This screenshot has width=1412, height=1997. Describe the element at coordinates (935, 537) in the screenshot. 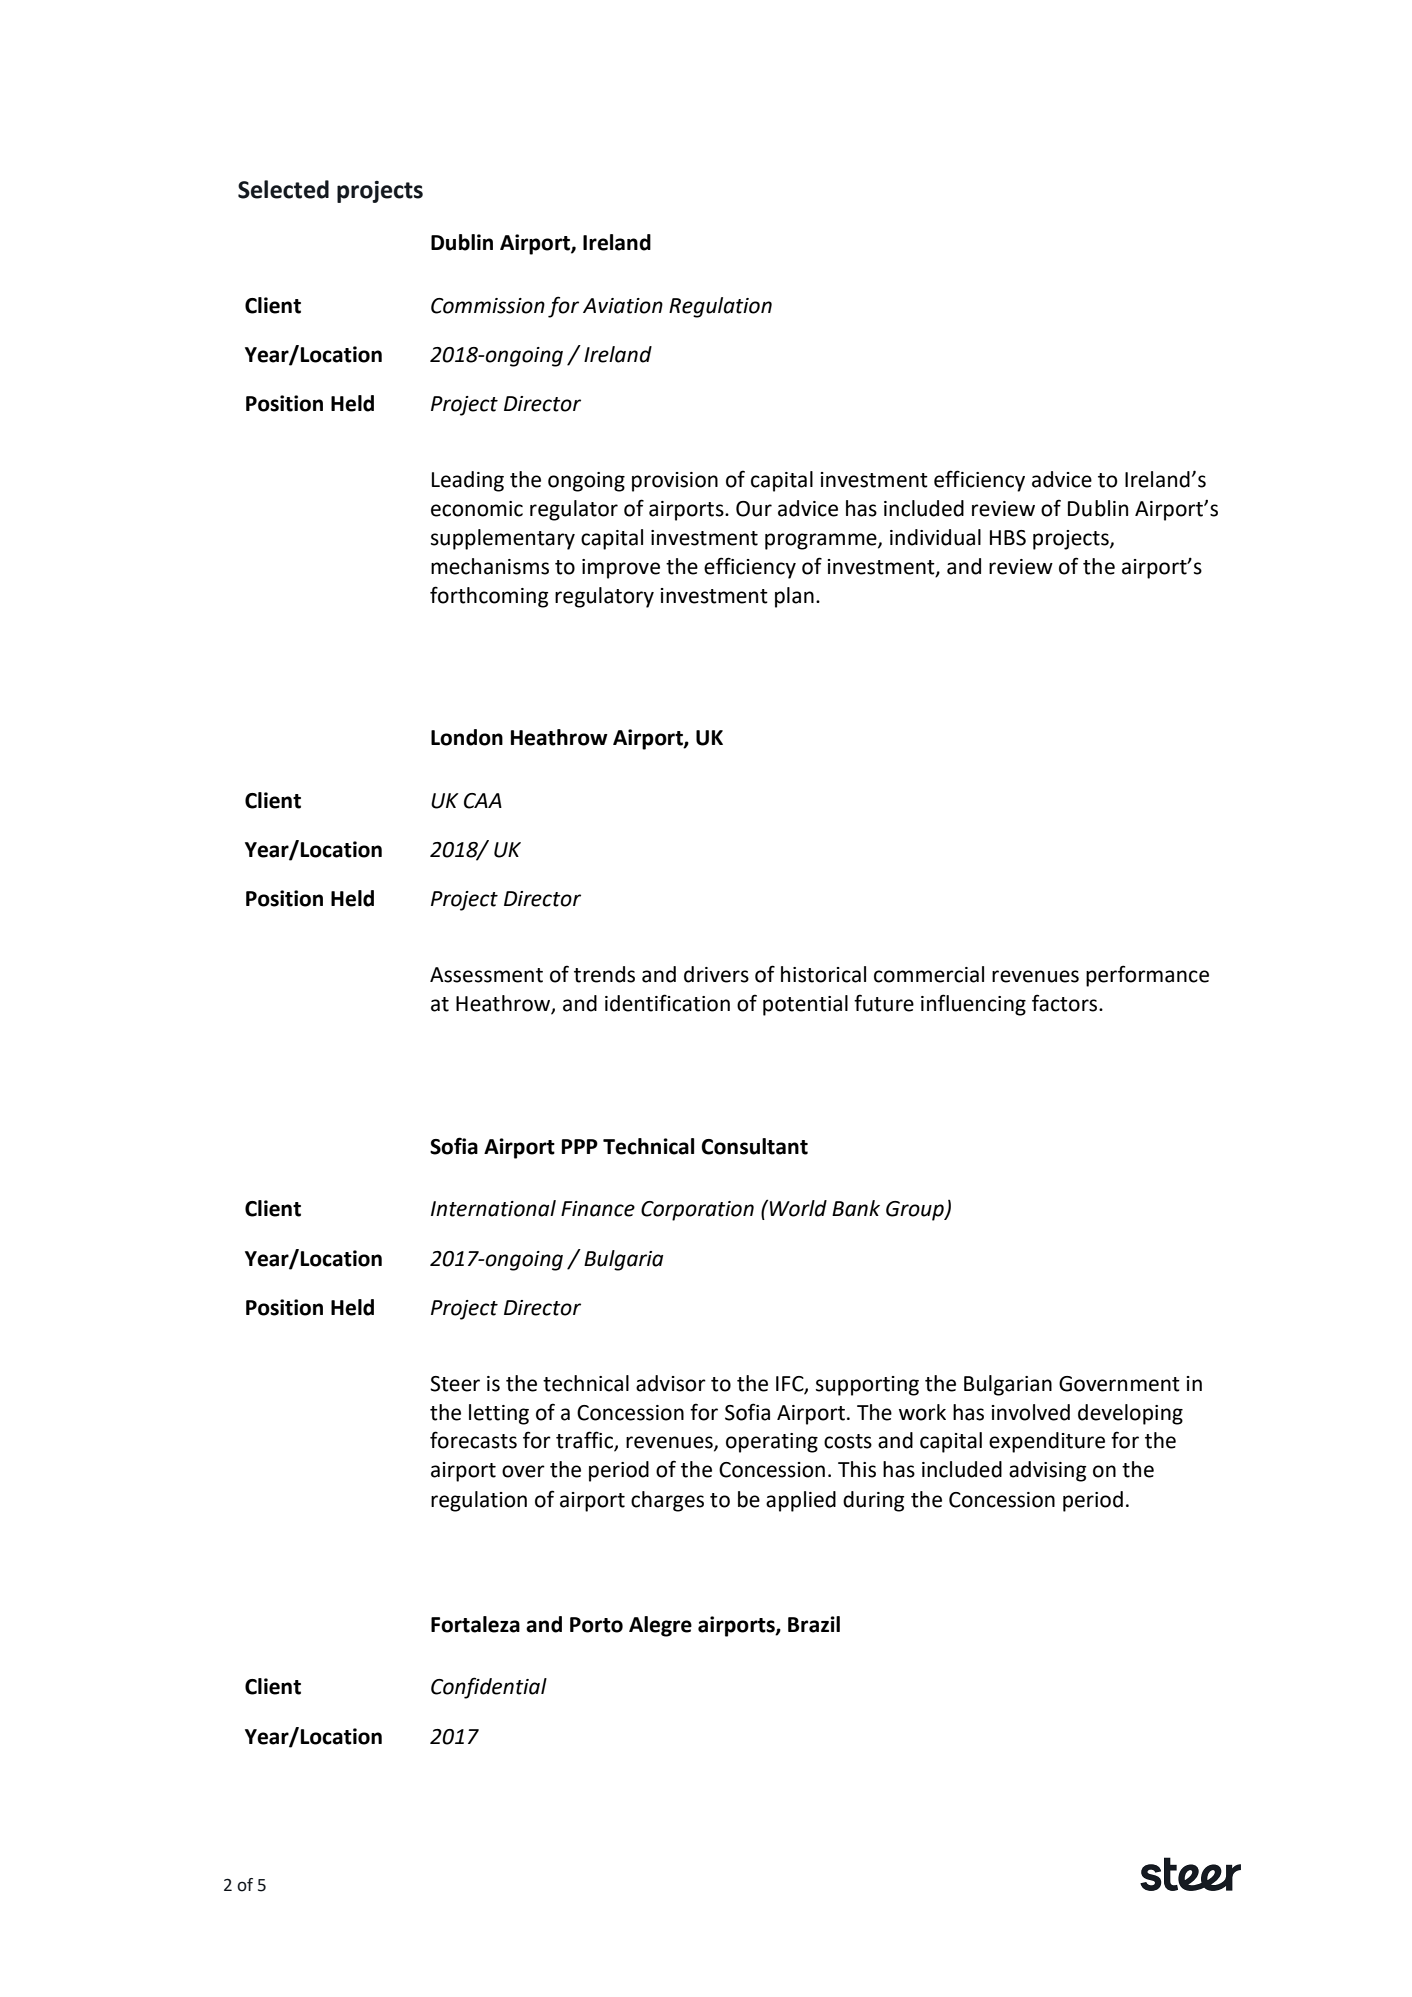

I see `individual` at that location.
